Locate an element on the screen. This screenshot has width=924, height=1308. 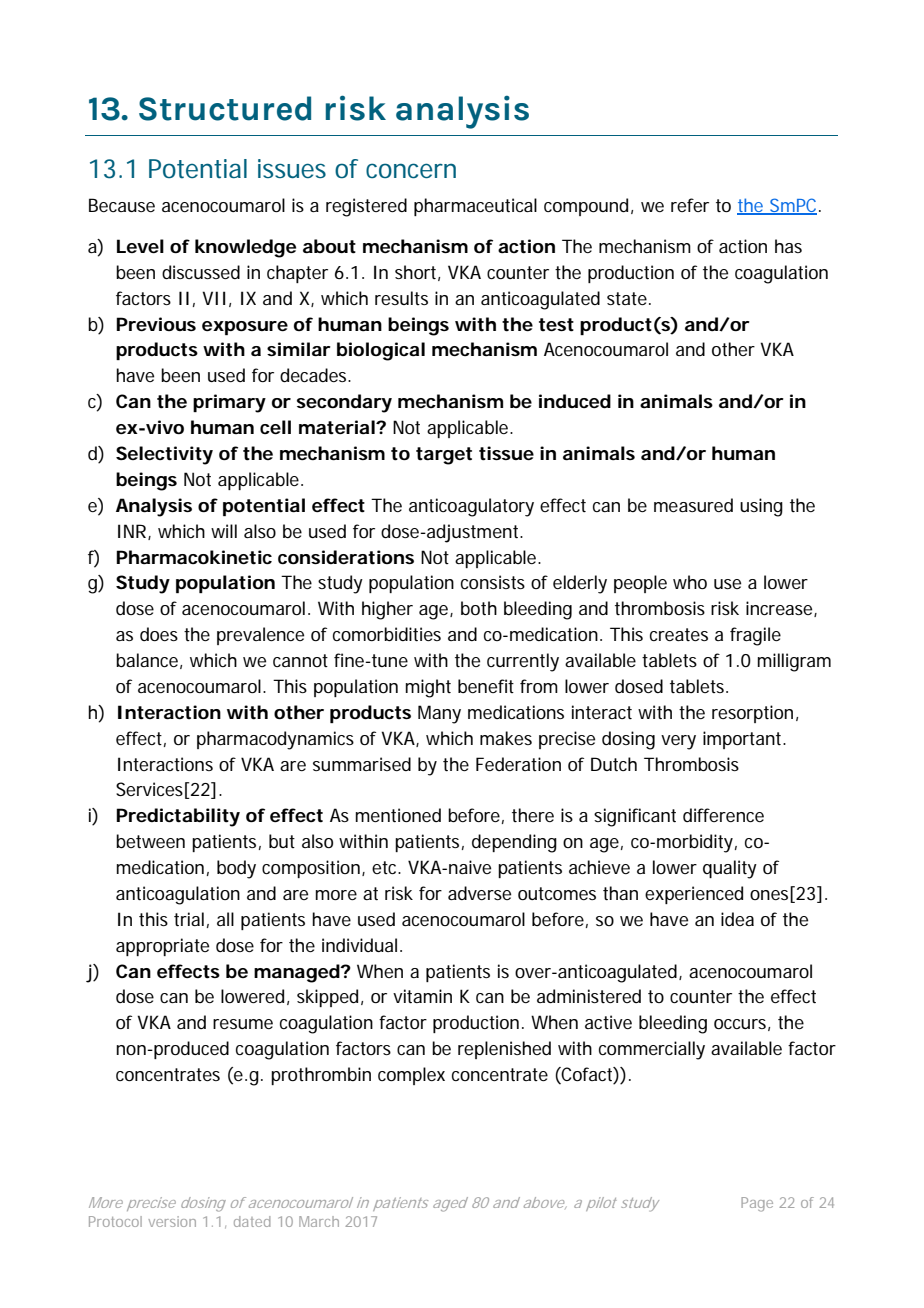
Structured is located at coordinates (225, 108).
